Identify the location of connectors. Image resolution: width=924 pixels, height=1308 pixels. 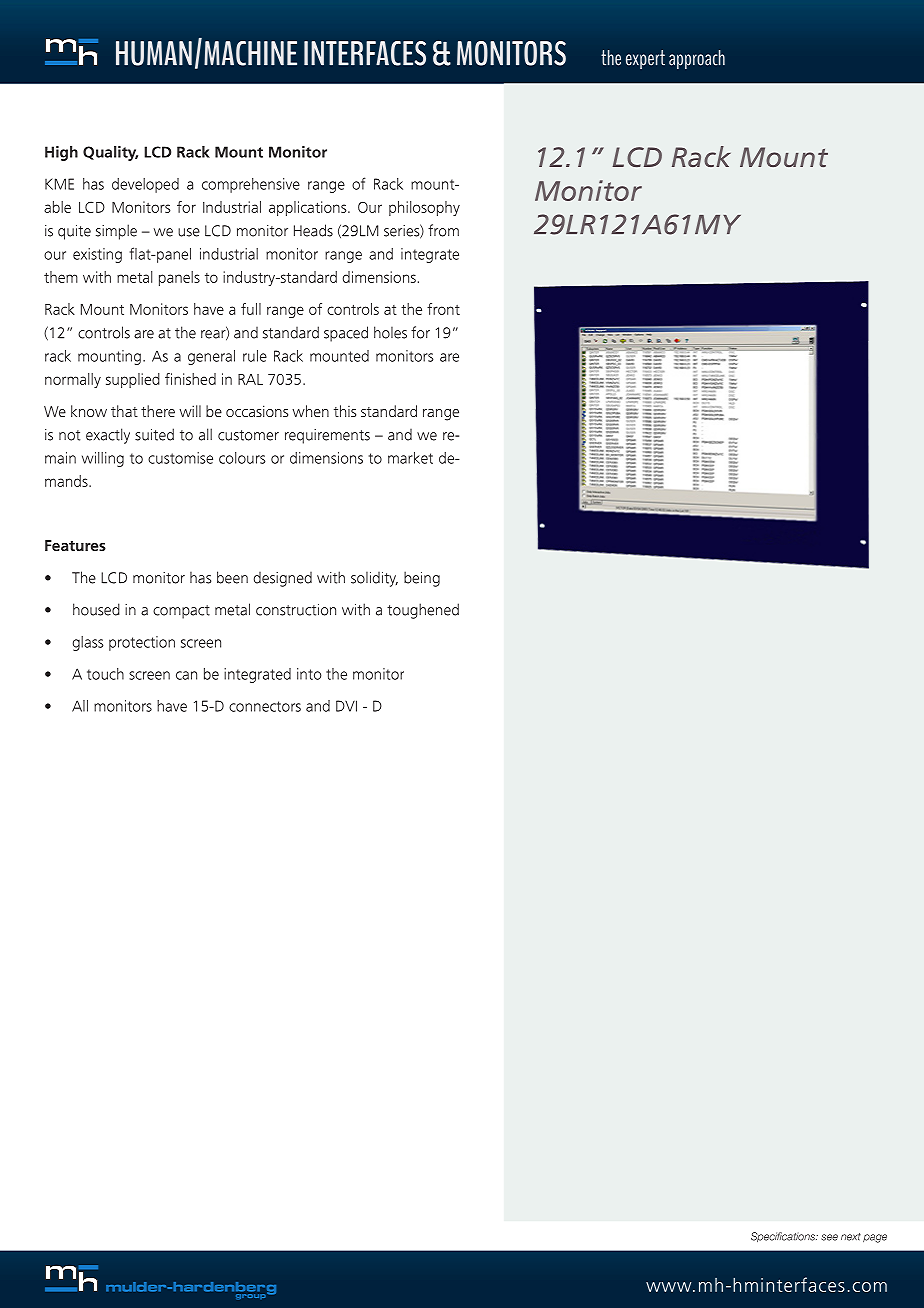
(265, 706).
